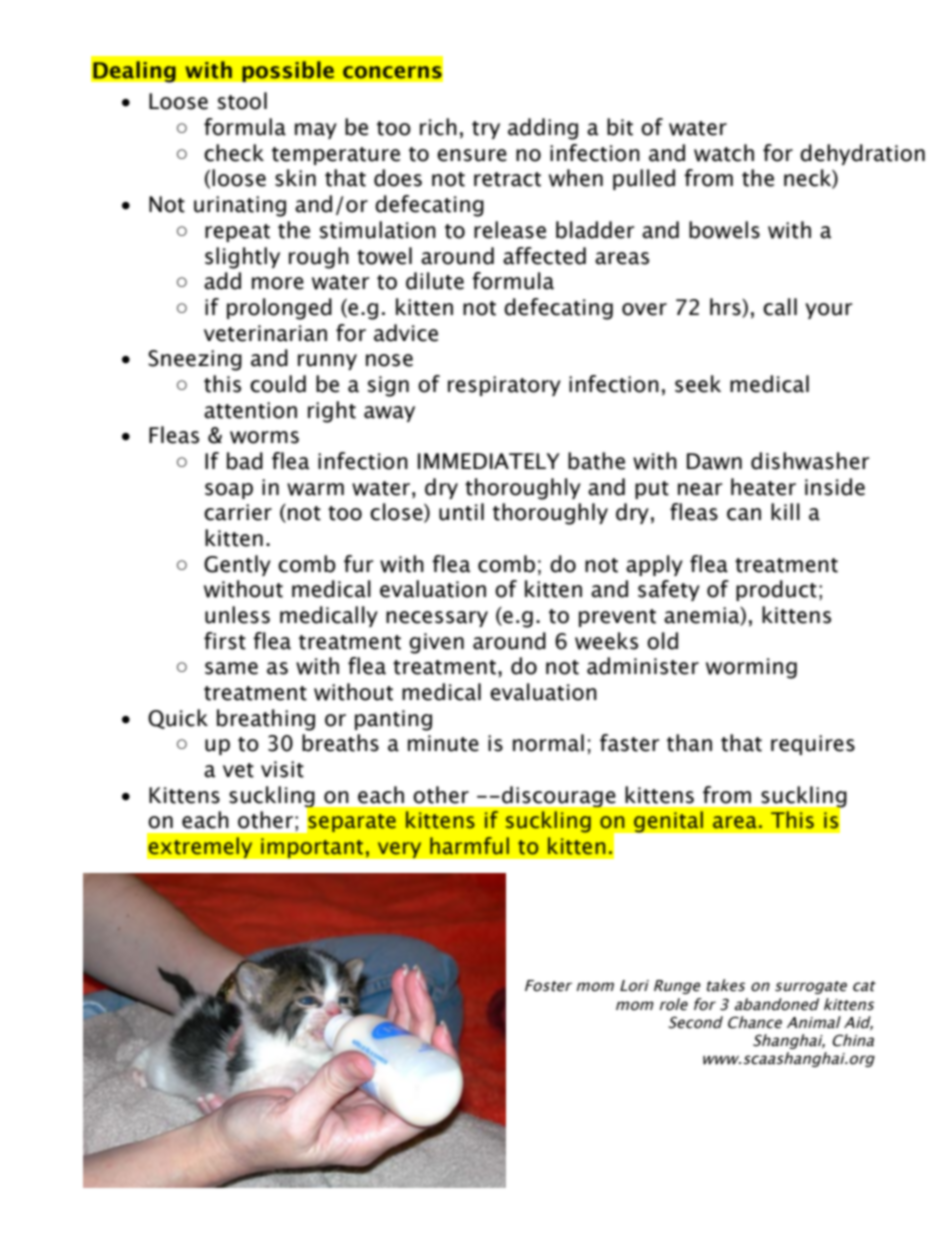  Describe the element at coordinates (751, 668) in the screenshot. I see `worming` at that location.
